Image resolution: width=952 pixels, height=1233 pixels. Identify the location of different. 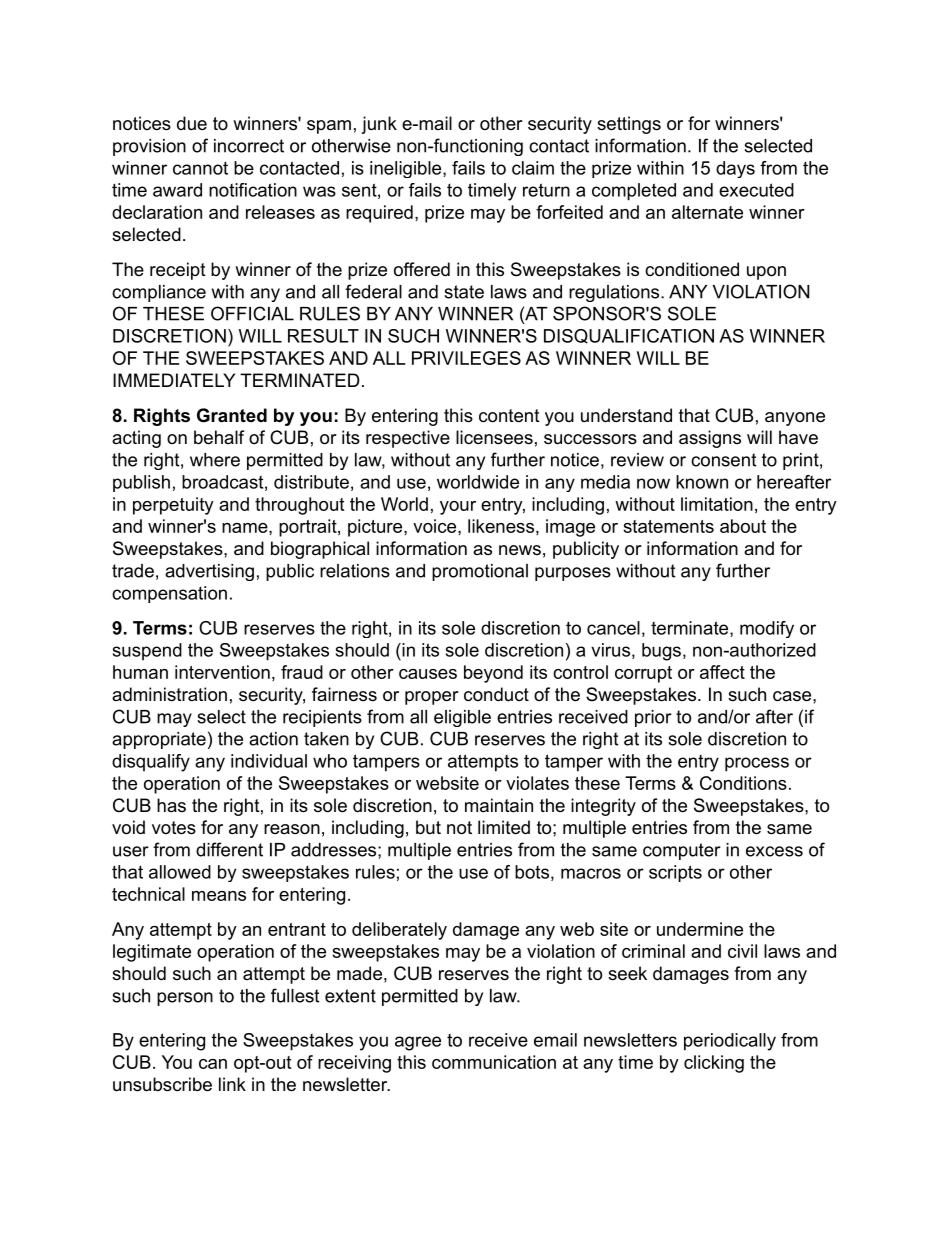
(229, 849).
